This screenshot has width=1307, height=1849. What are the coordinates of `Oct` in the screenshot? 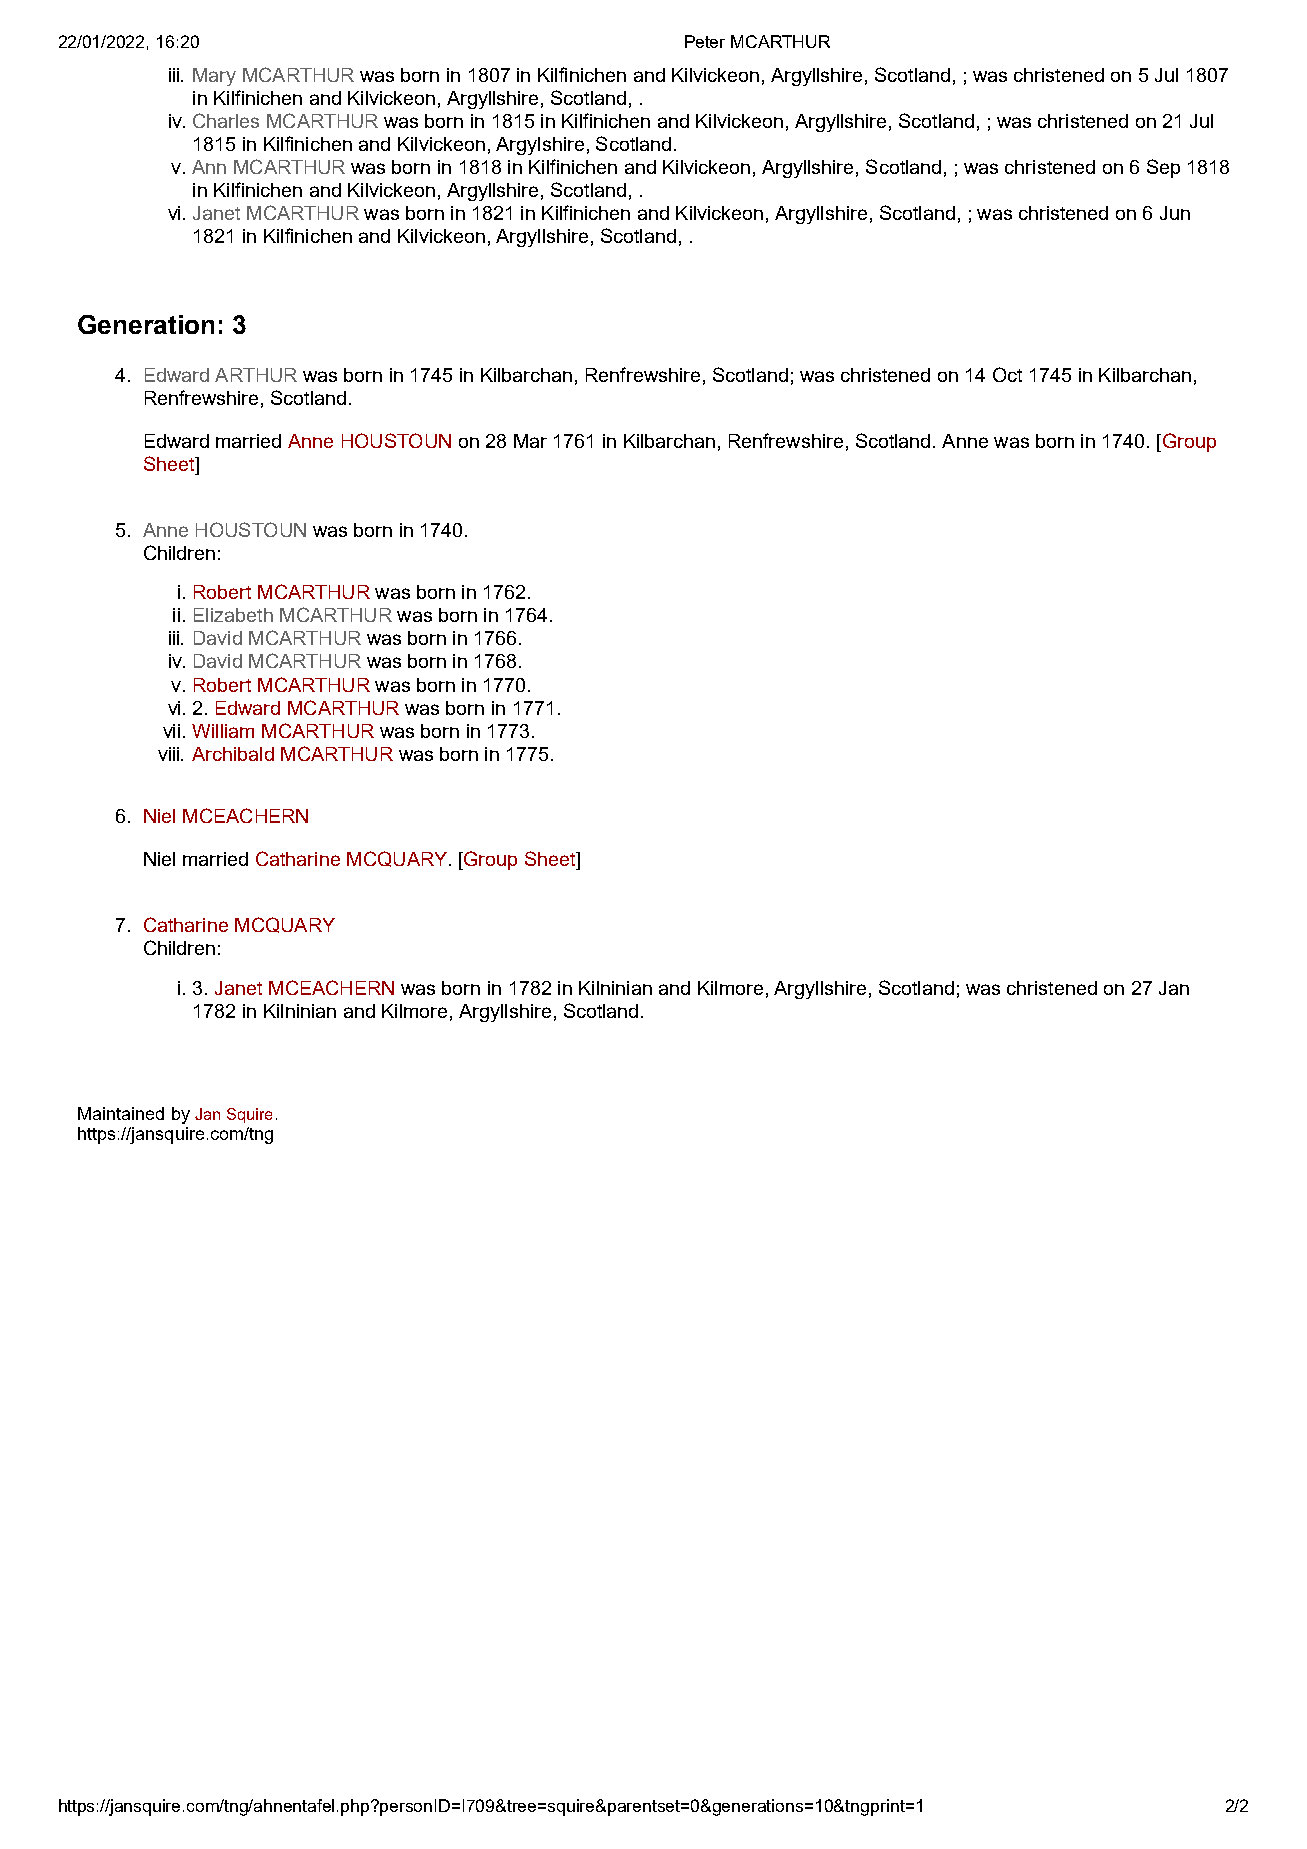 It's located at (1007, 374).
